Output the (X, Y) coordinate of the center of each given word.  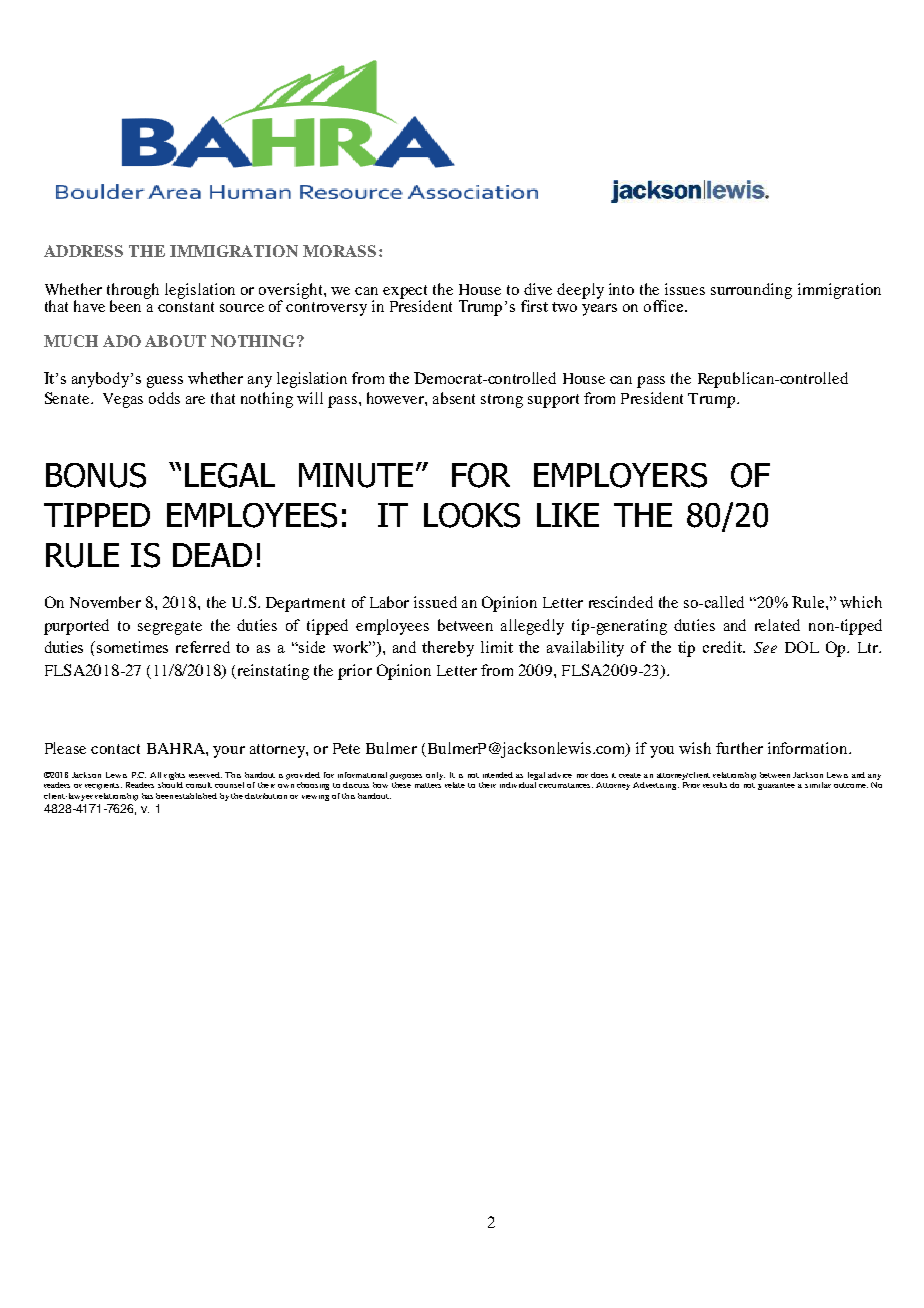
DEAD (212, 555)
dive (538, 289)
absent (454, 398)
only (435, 776)
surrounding (751, 291)
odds (164, 398)
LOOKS (472, 515)
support (553, 401)
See (765, 647)
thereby (448, 649)
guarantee (776, 786)
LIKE (568, 515)
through (133, 292)
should (170, 785)
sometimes (132, 647)
